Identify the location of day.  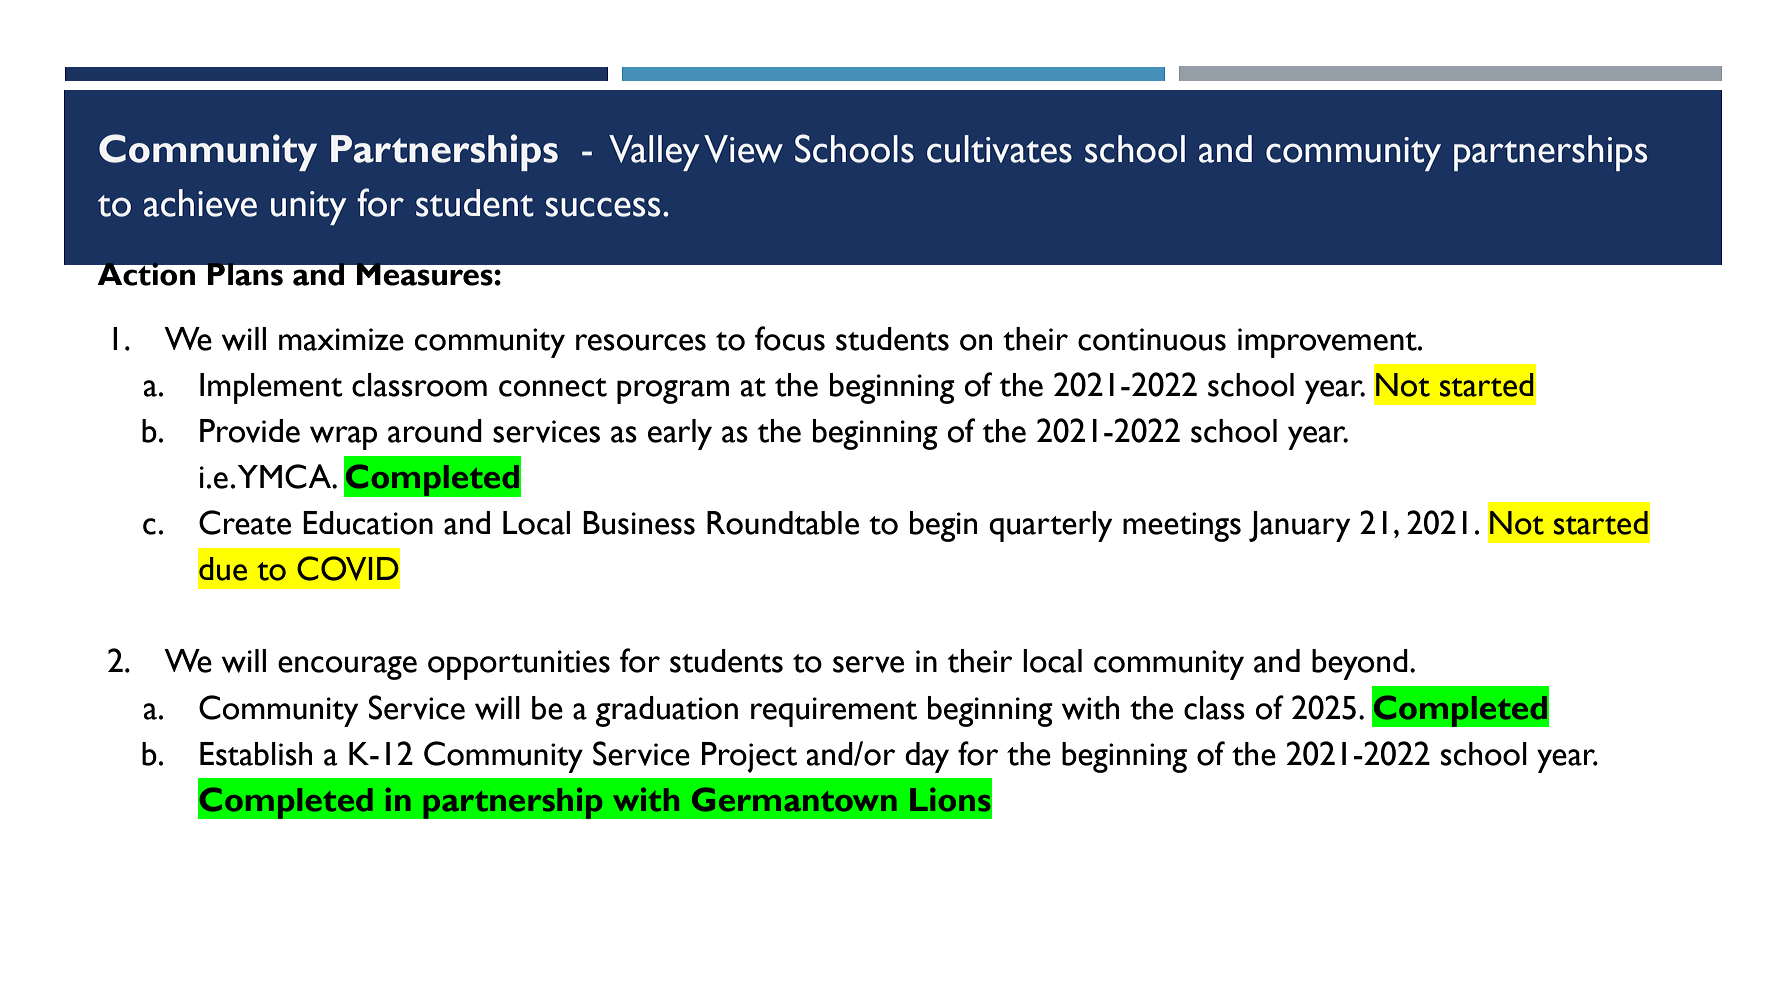
(927, 757).
